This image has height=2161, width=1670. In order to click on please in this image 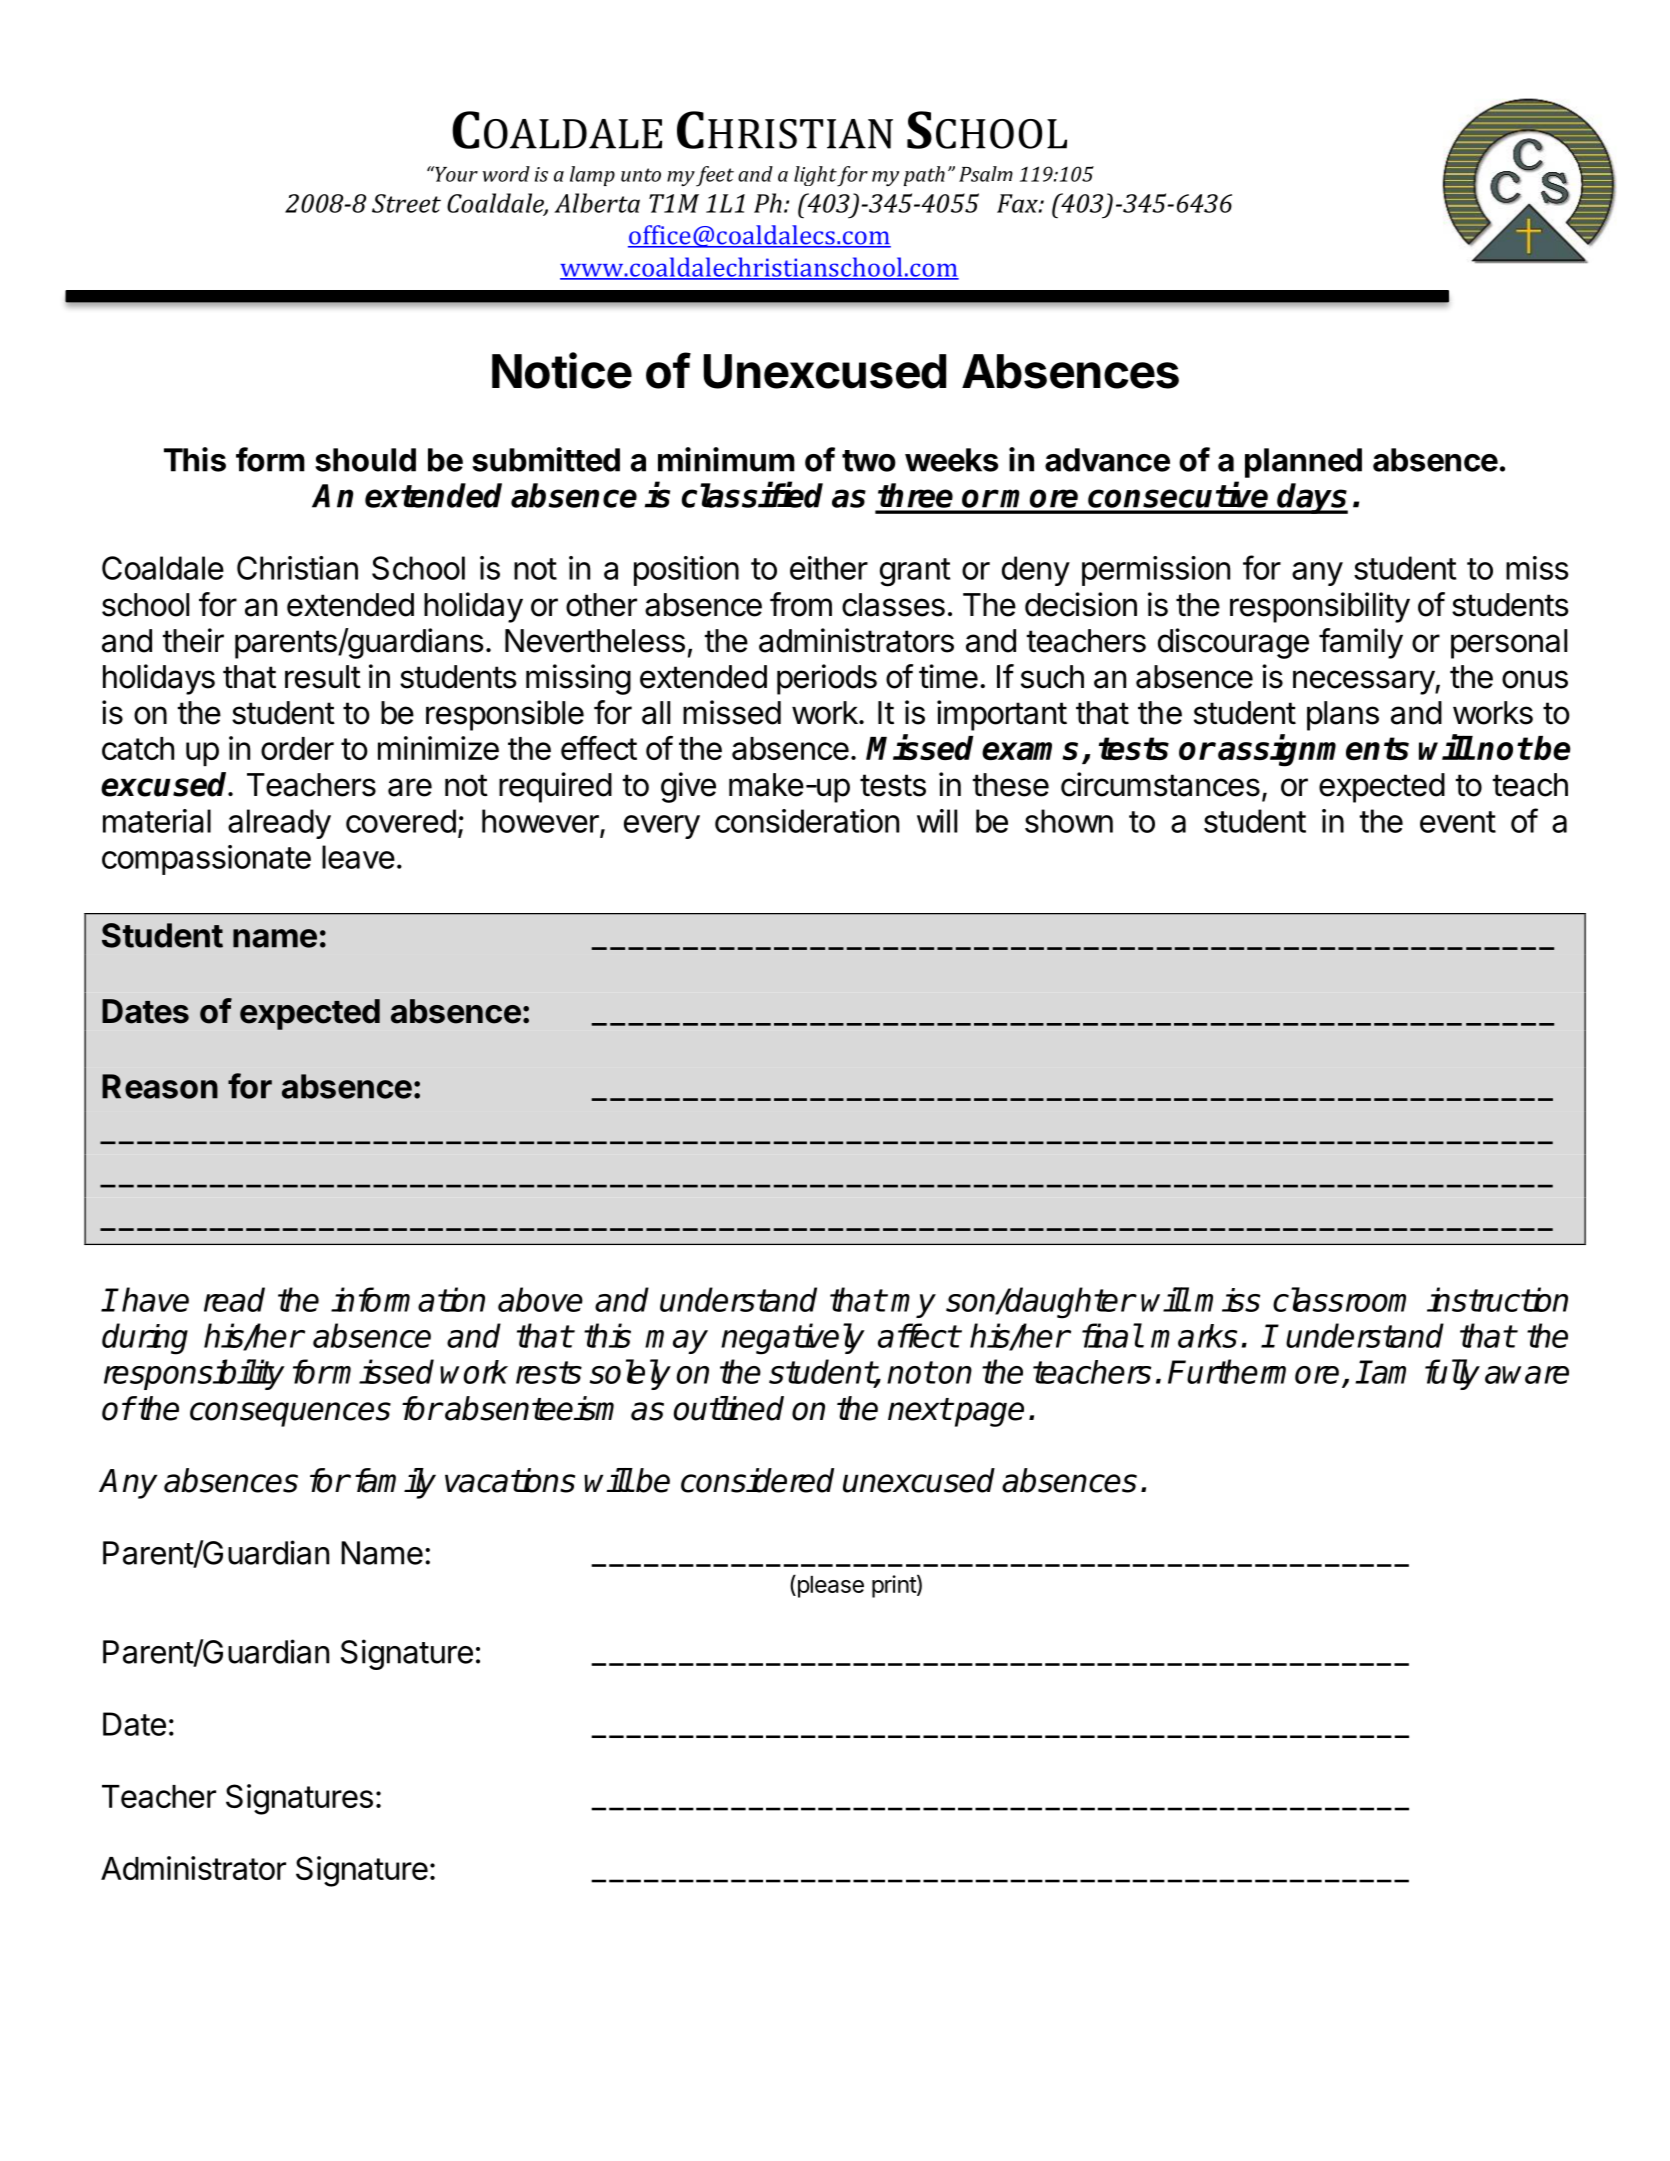, I will do `click(829, 1586)`.
